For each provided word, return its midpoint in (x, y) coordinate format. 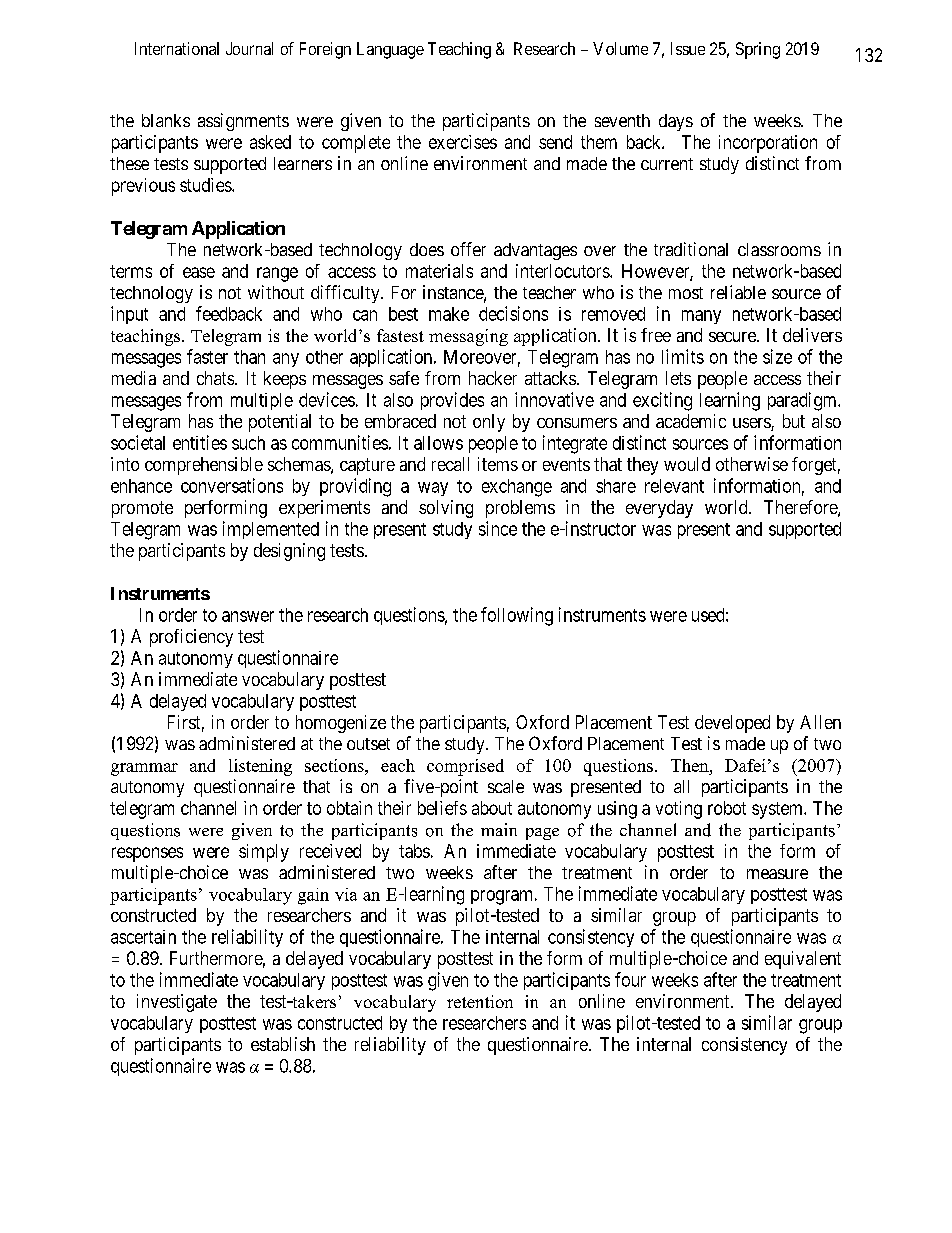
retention (480, 1001)
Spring (758, 50)
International (177, 48)
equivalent (803, 960)
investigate (177, 1003)
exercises (463, 142)
